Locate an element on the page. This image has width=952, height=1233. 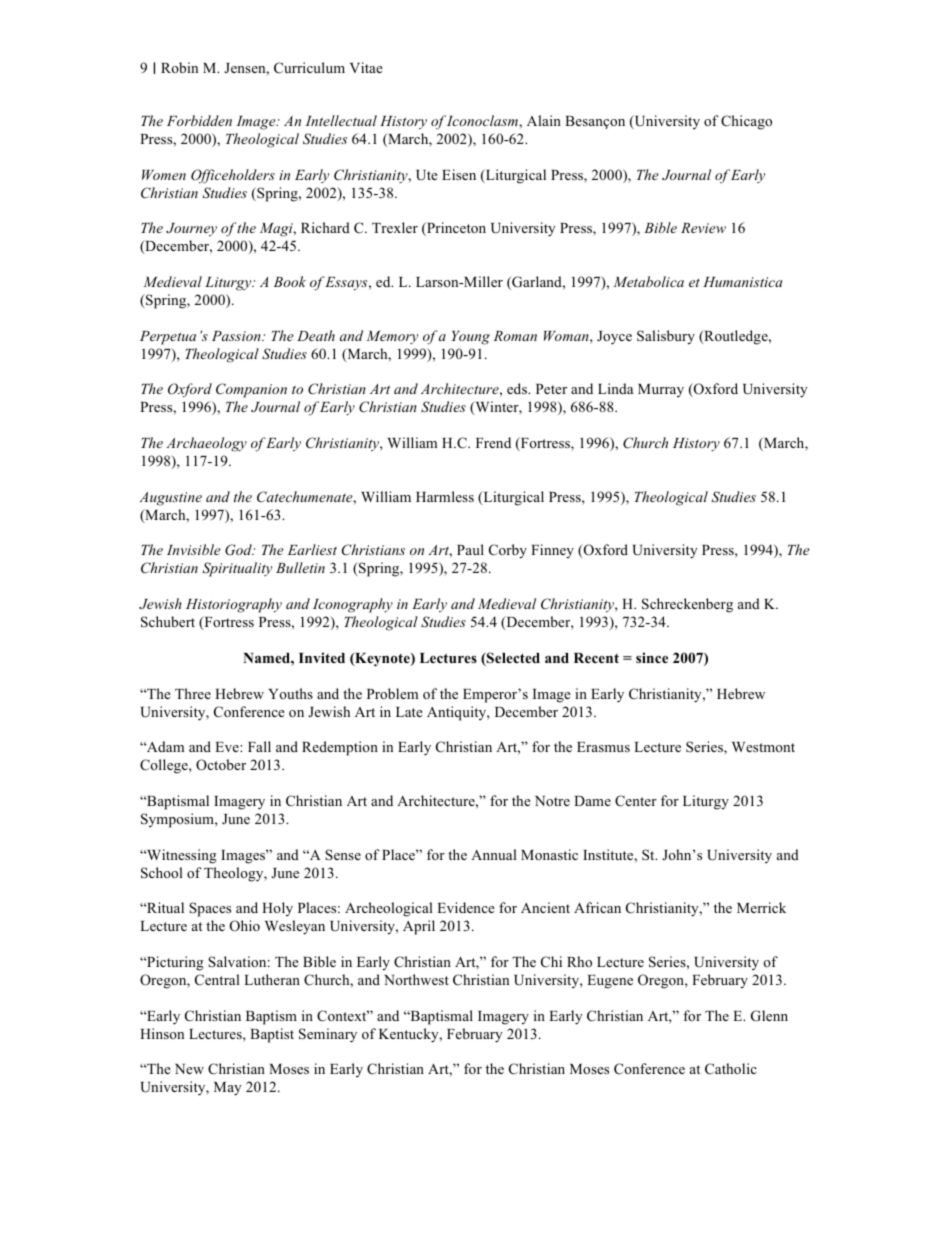
Eve is located at coordinates (228, 747).
